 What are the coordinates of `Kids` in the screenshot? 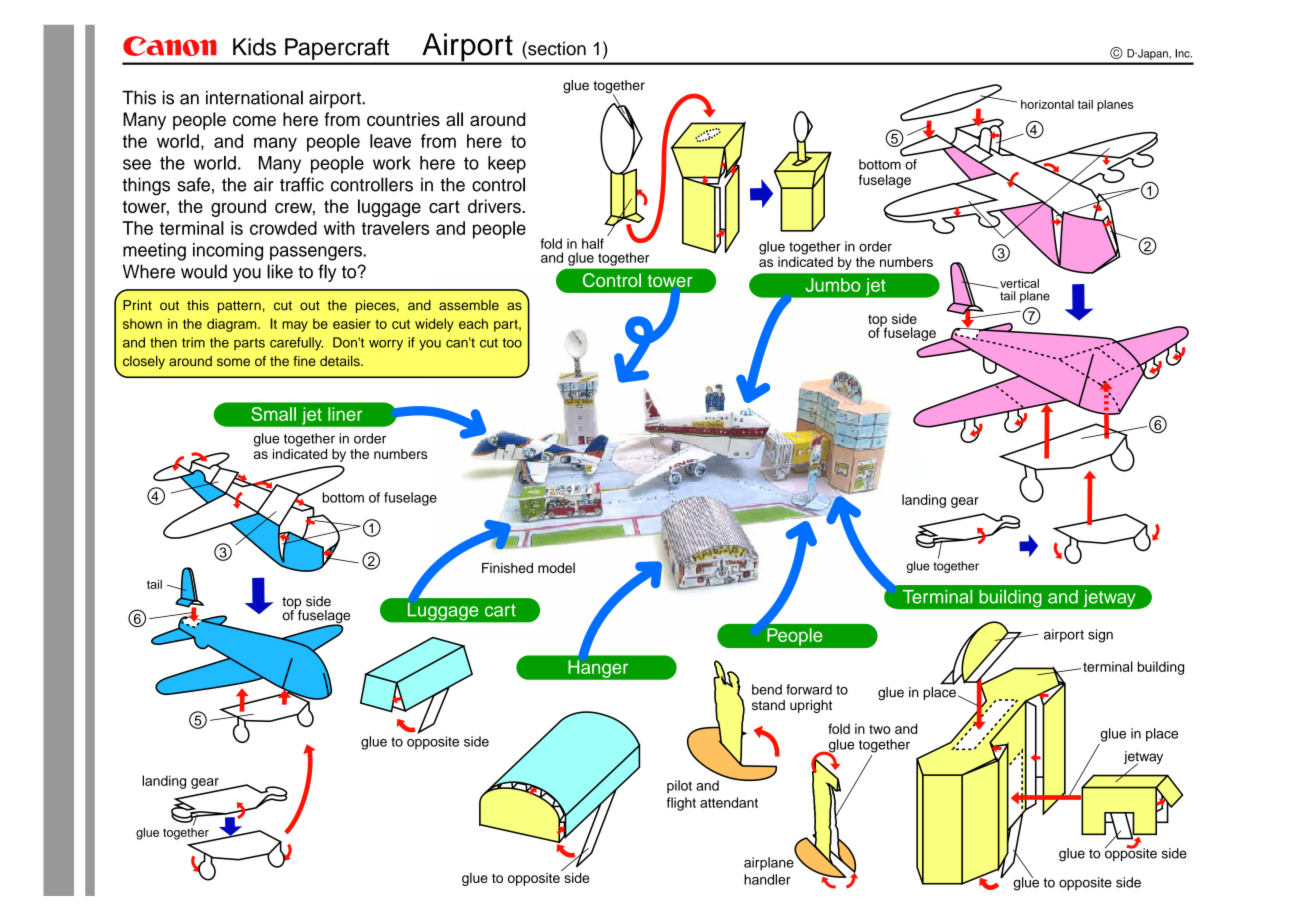 It's located at (254, 47).
